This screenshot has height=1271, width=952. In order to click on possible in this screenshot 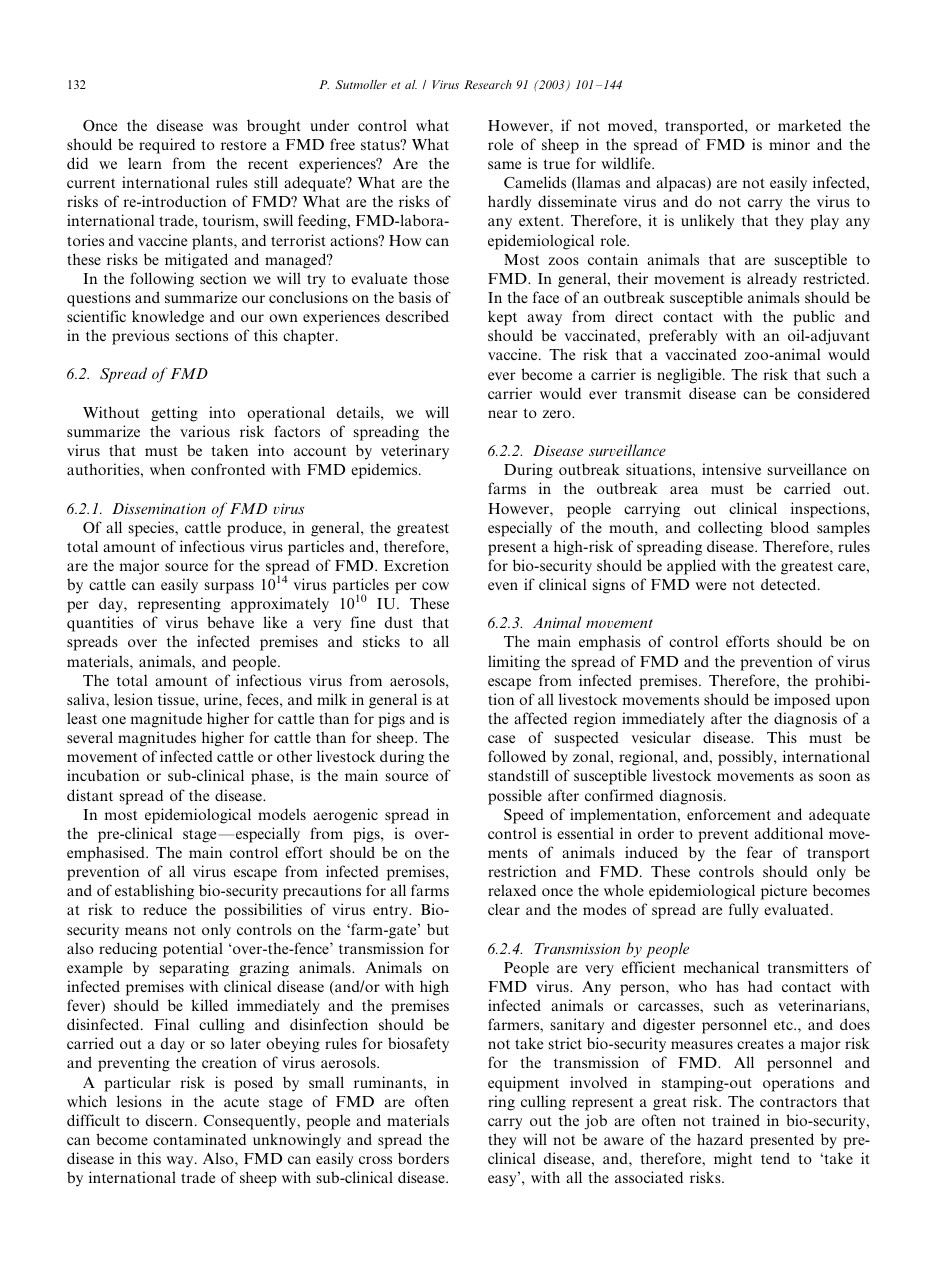, I will do `click(515, 797)`.
